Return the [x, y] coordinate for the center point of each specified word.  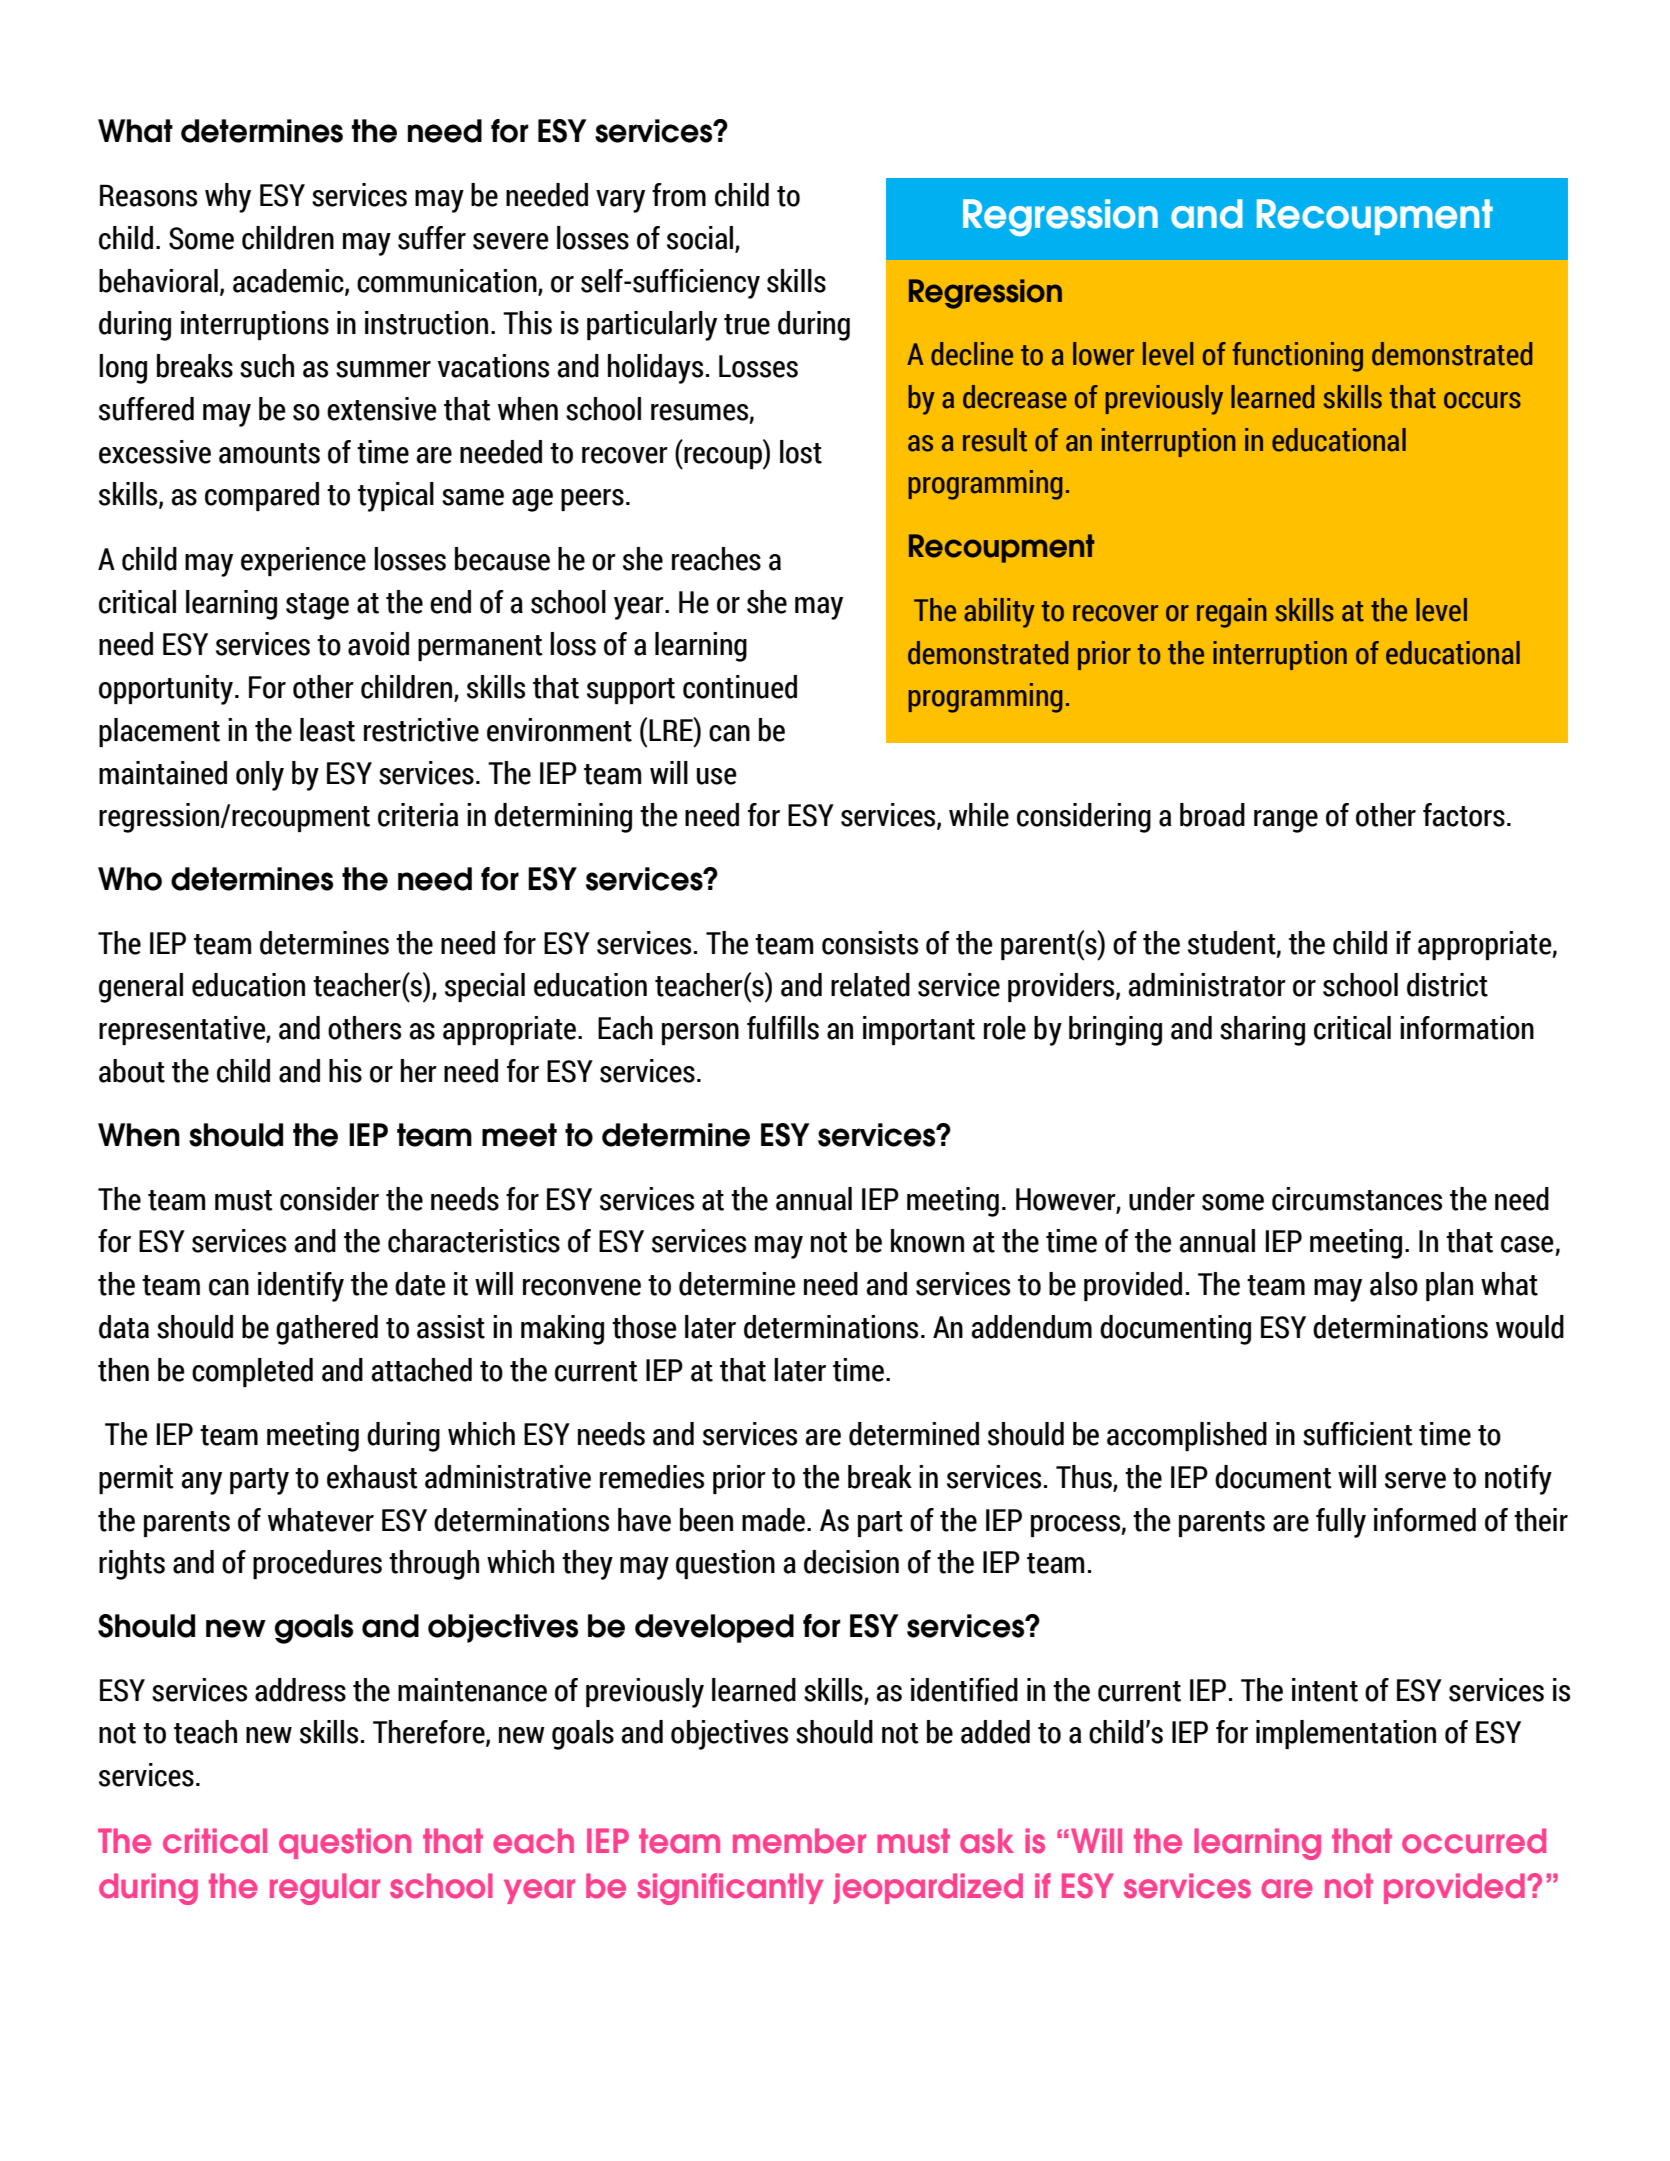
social [701, 239]
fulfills [783, 1028]
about [132, 1071]
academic [289, 282]
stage [317, 606]
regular [325, 1889]
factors [1464, 815]
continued [740, 687]
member [799, 1841]
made [773, 1520]
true [747, 324]
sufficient [1358, 1434]
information [1467, 1028]
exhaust [372, 1477]
